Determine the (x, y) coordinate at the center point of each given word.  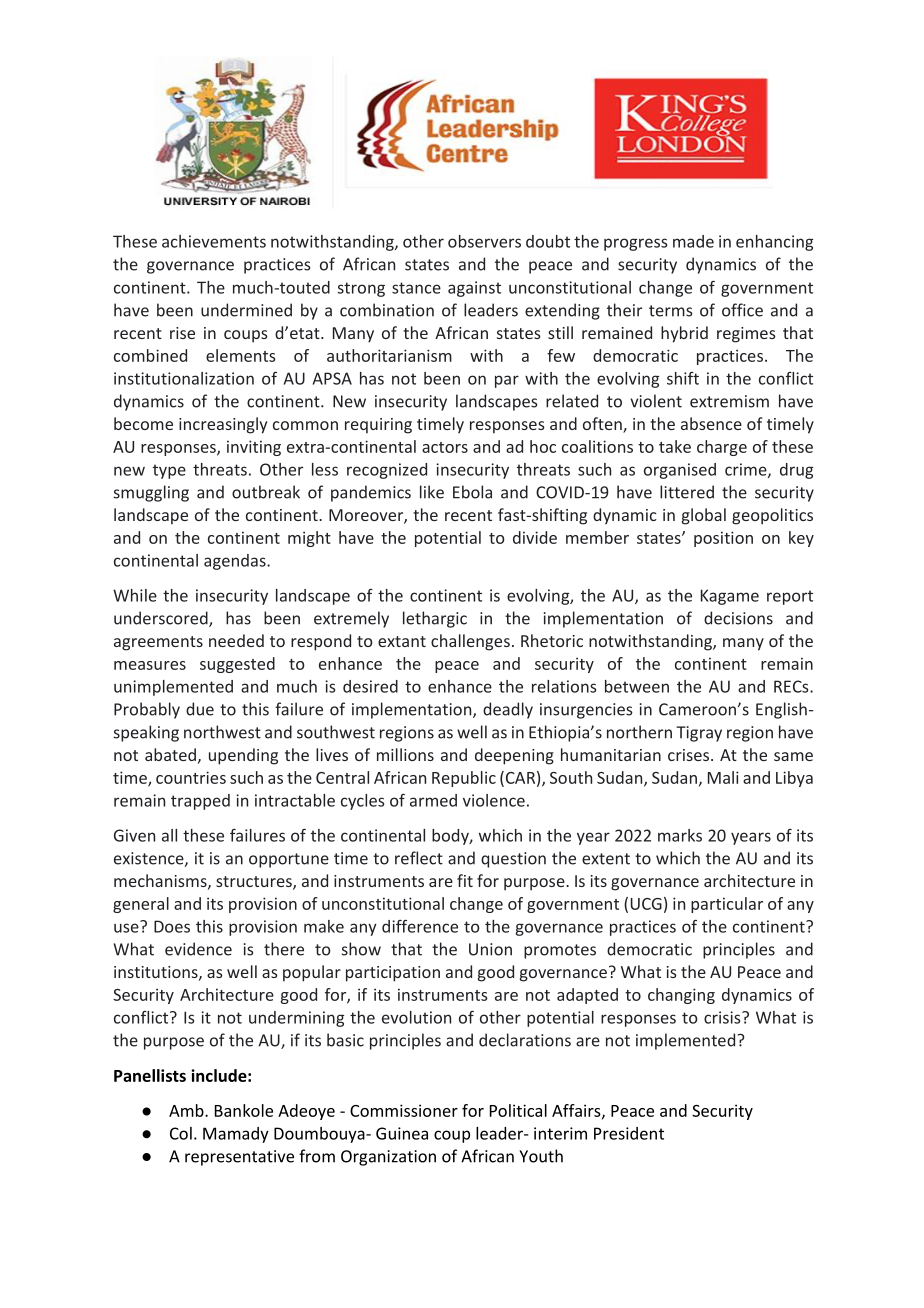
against (474, 289)
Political (518, 1110)
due (200, 709)
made (693, 241)
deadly (508, 710)
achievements (214, 241)
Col (181, 1133)
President (629, 1133)
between (637, 686)
